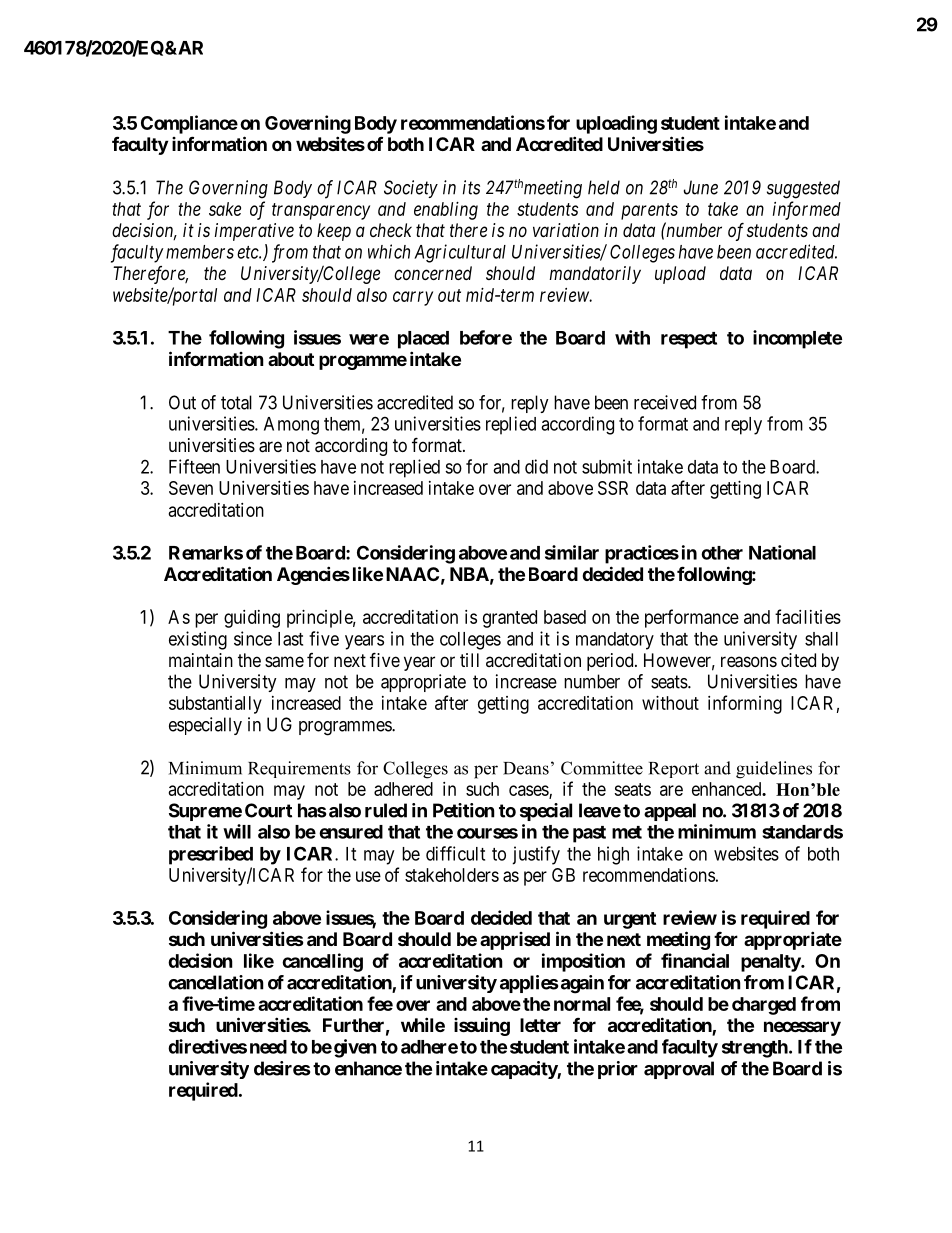  Describe the element at coordinates (268, 1047) in the screenshot. I see `need` at that location.
